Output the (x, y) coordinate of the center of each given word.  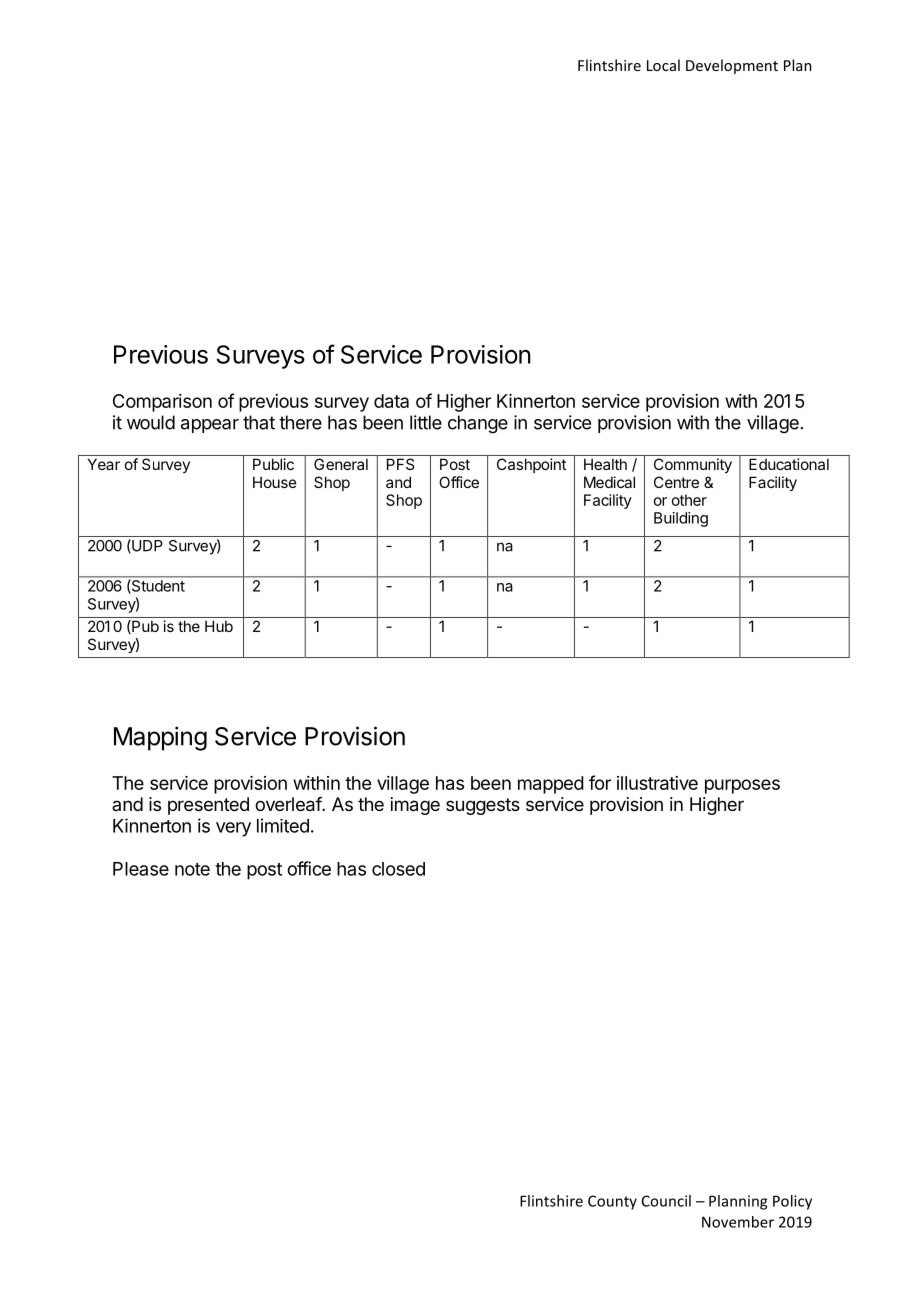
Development (732, 66)
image (415, 806)
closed (398, 869)
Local (663, 65)
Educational (789, 464)
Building (681, 519)
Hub (219, 626)
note (192, 869)
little (426, 422)
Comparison (162, 403)
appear (210, 426)
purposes (742, 786)
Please (141, 869)
